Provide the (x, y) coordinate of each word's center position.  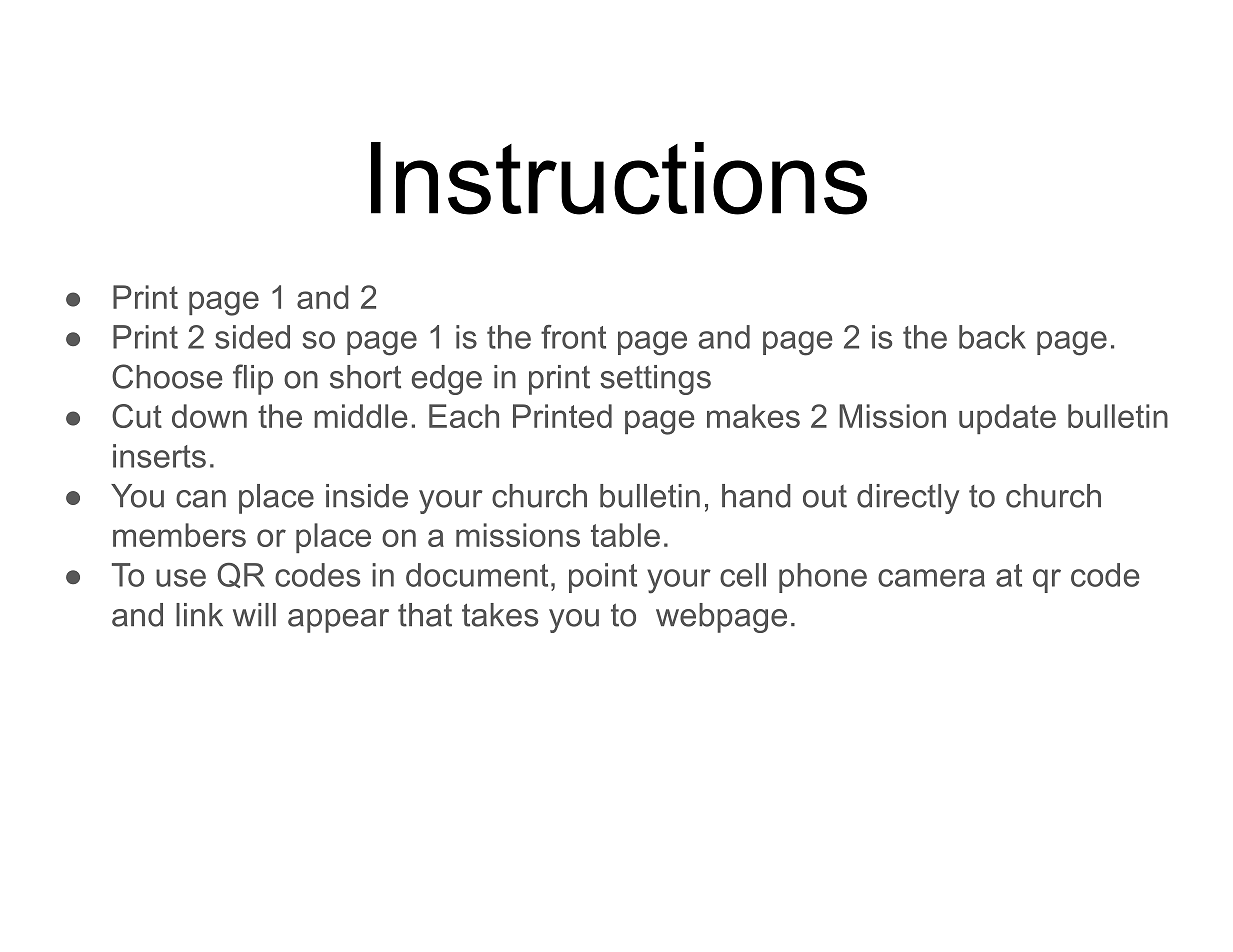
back (992, 337)
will (254, 614)
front (573, 337)
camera (931, 578)
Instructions (619, 178)
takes (500, 615)
